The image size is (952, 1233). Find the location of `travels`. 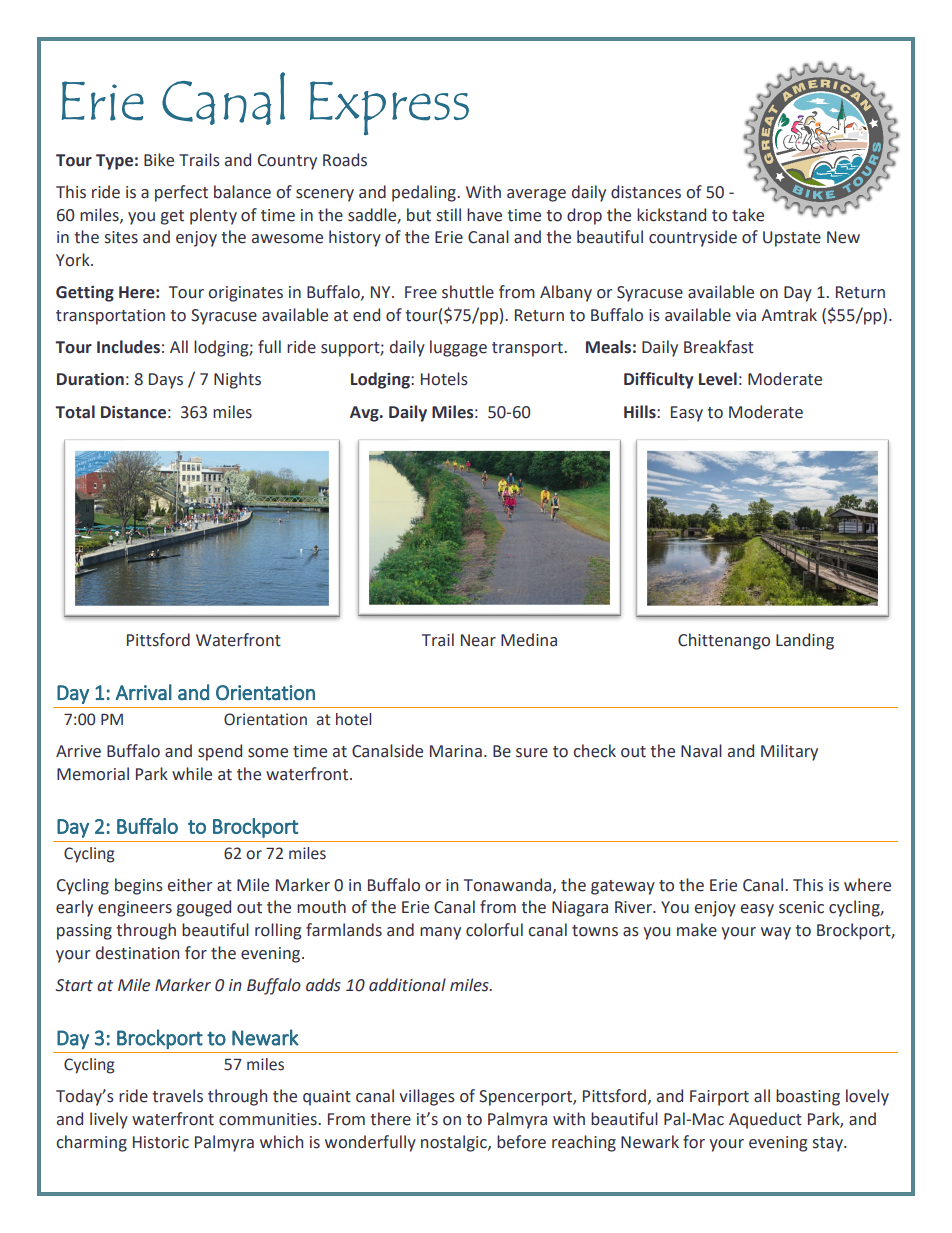

travels is located at coordinates (177, 1096).
